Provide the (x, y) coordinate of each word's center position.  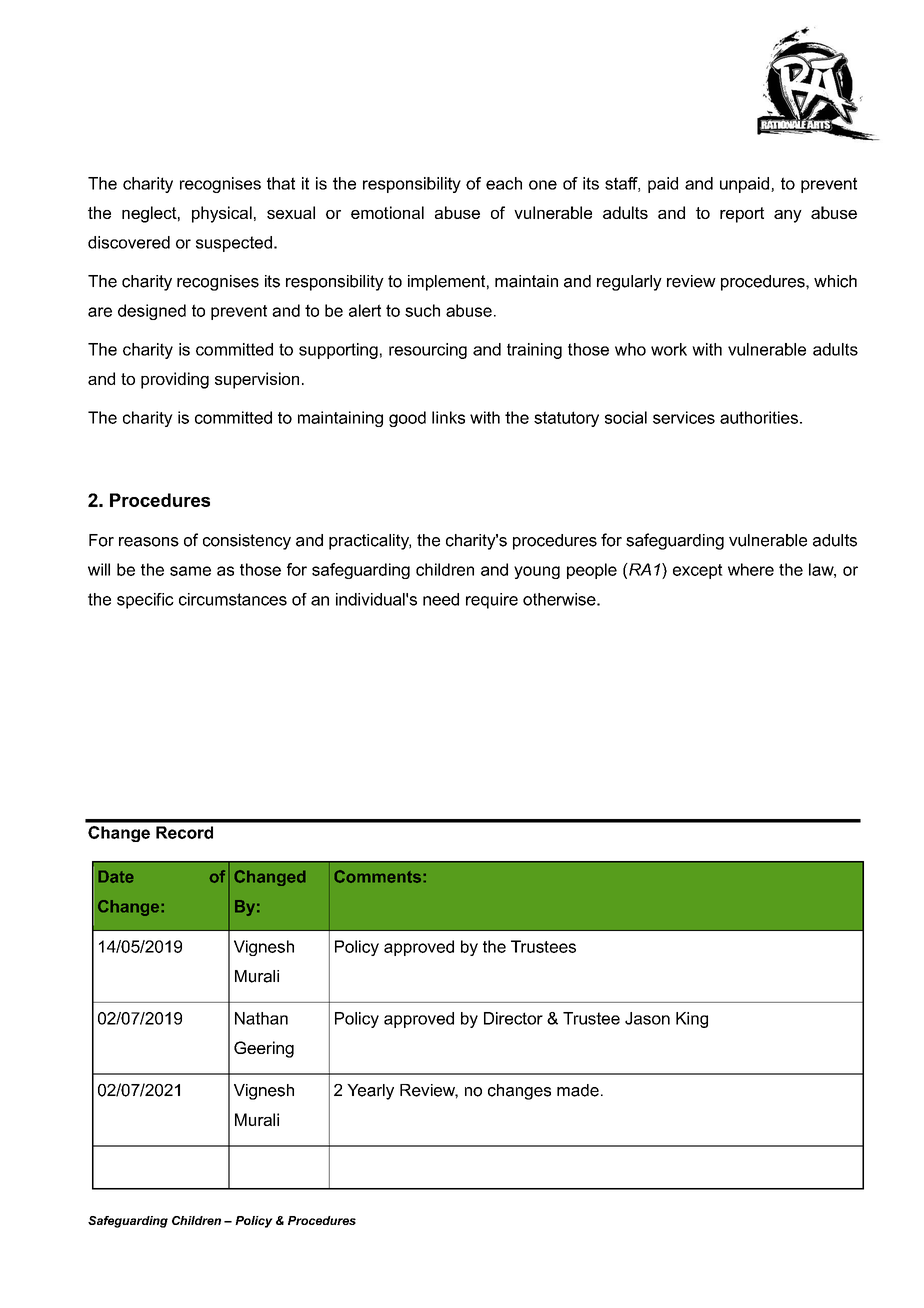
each (504, 183)
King (692, 1020)
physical (222, 214)
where (751, 569)
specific (145, 601)
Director (513, 1018)
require (492, 601)
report (742, 215)
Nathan (261, 1018)
